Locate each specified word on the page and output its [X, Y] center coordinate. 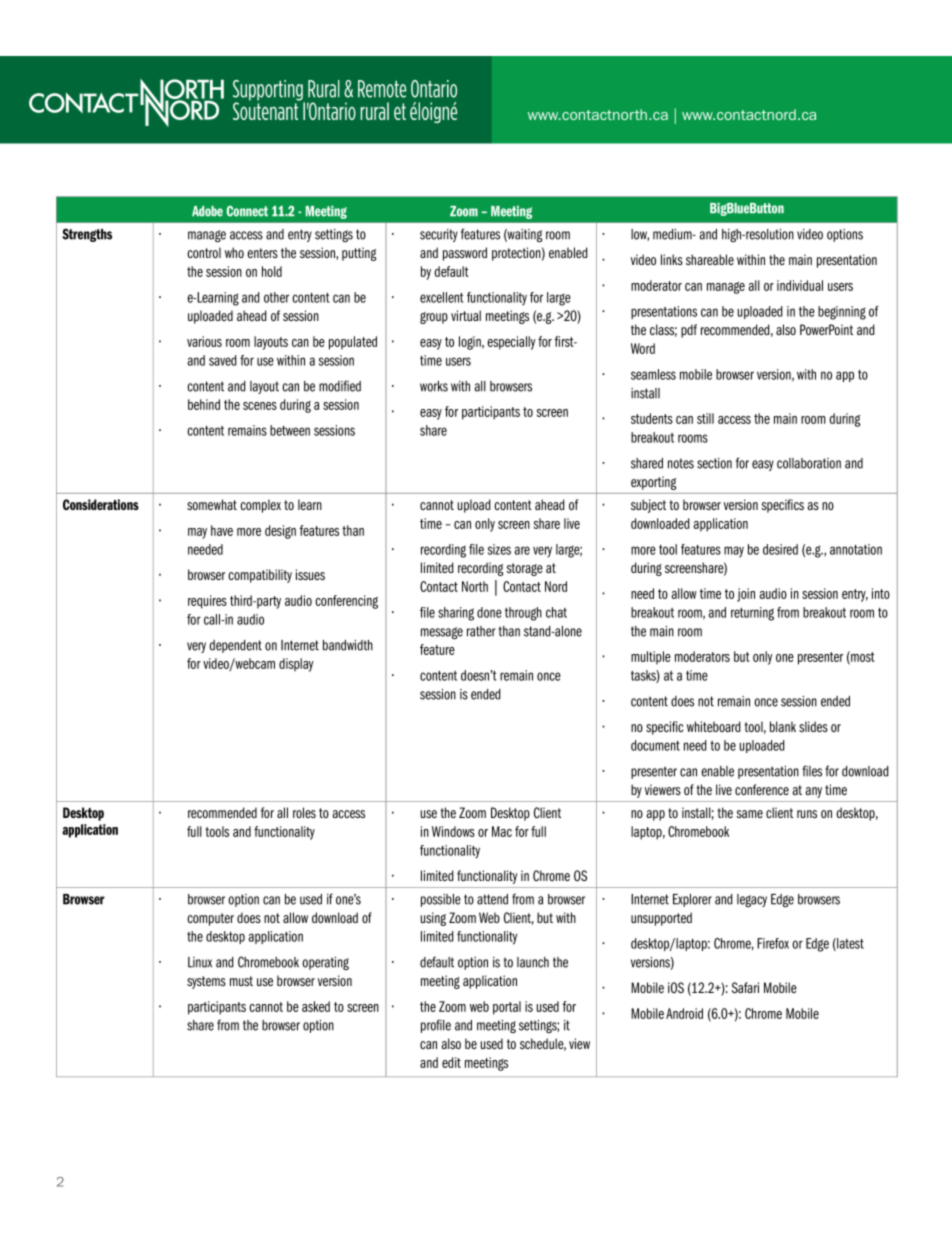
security [439, 235]
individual [800, 285]
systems [206, 982]
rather [481, 631]
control [204, 252]
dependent [235, 646]
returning [752, 614]
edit [451, 1062]
